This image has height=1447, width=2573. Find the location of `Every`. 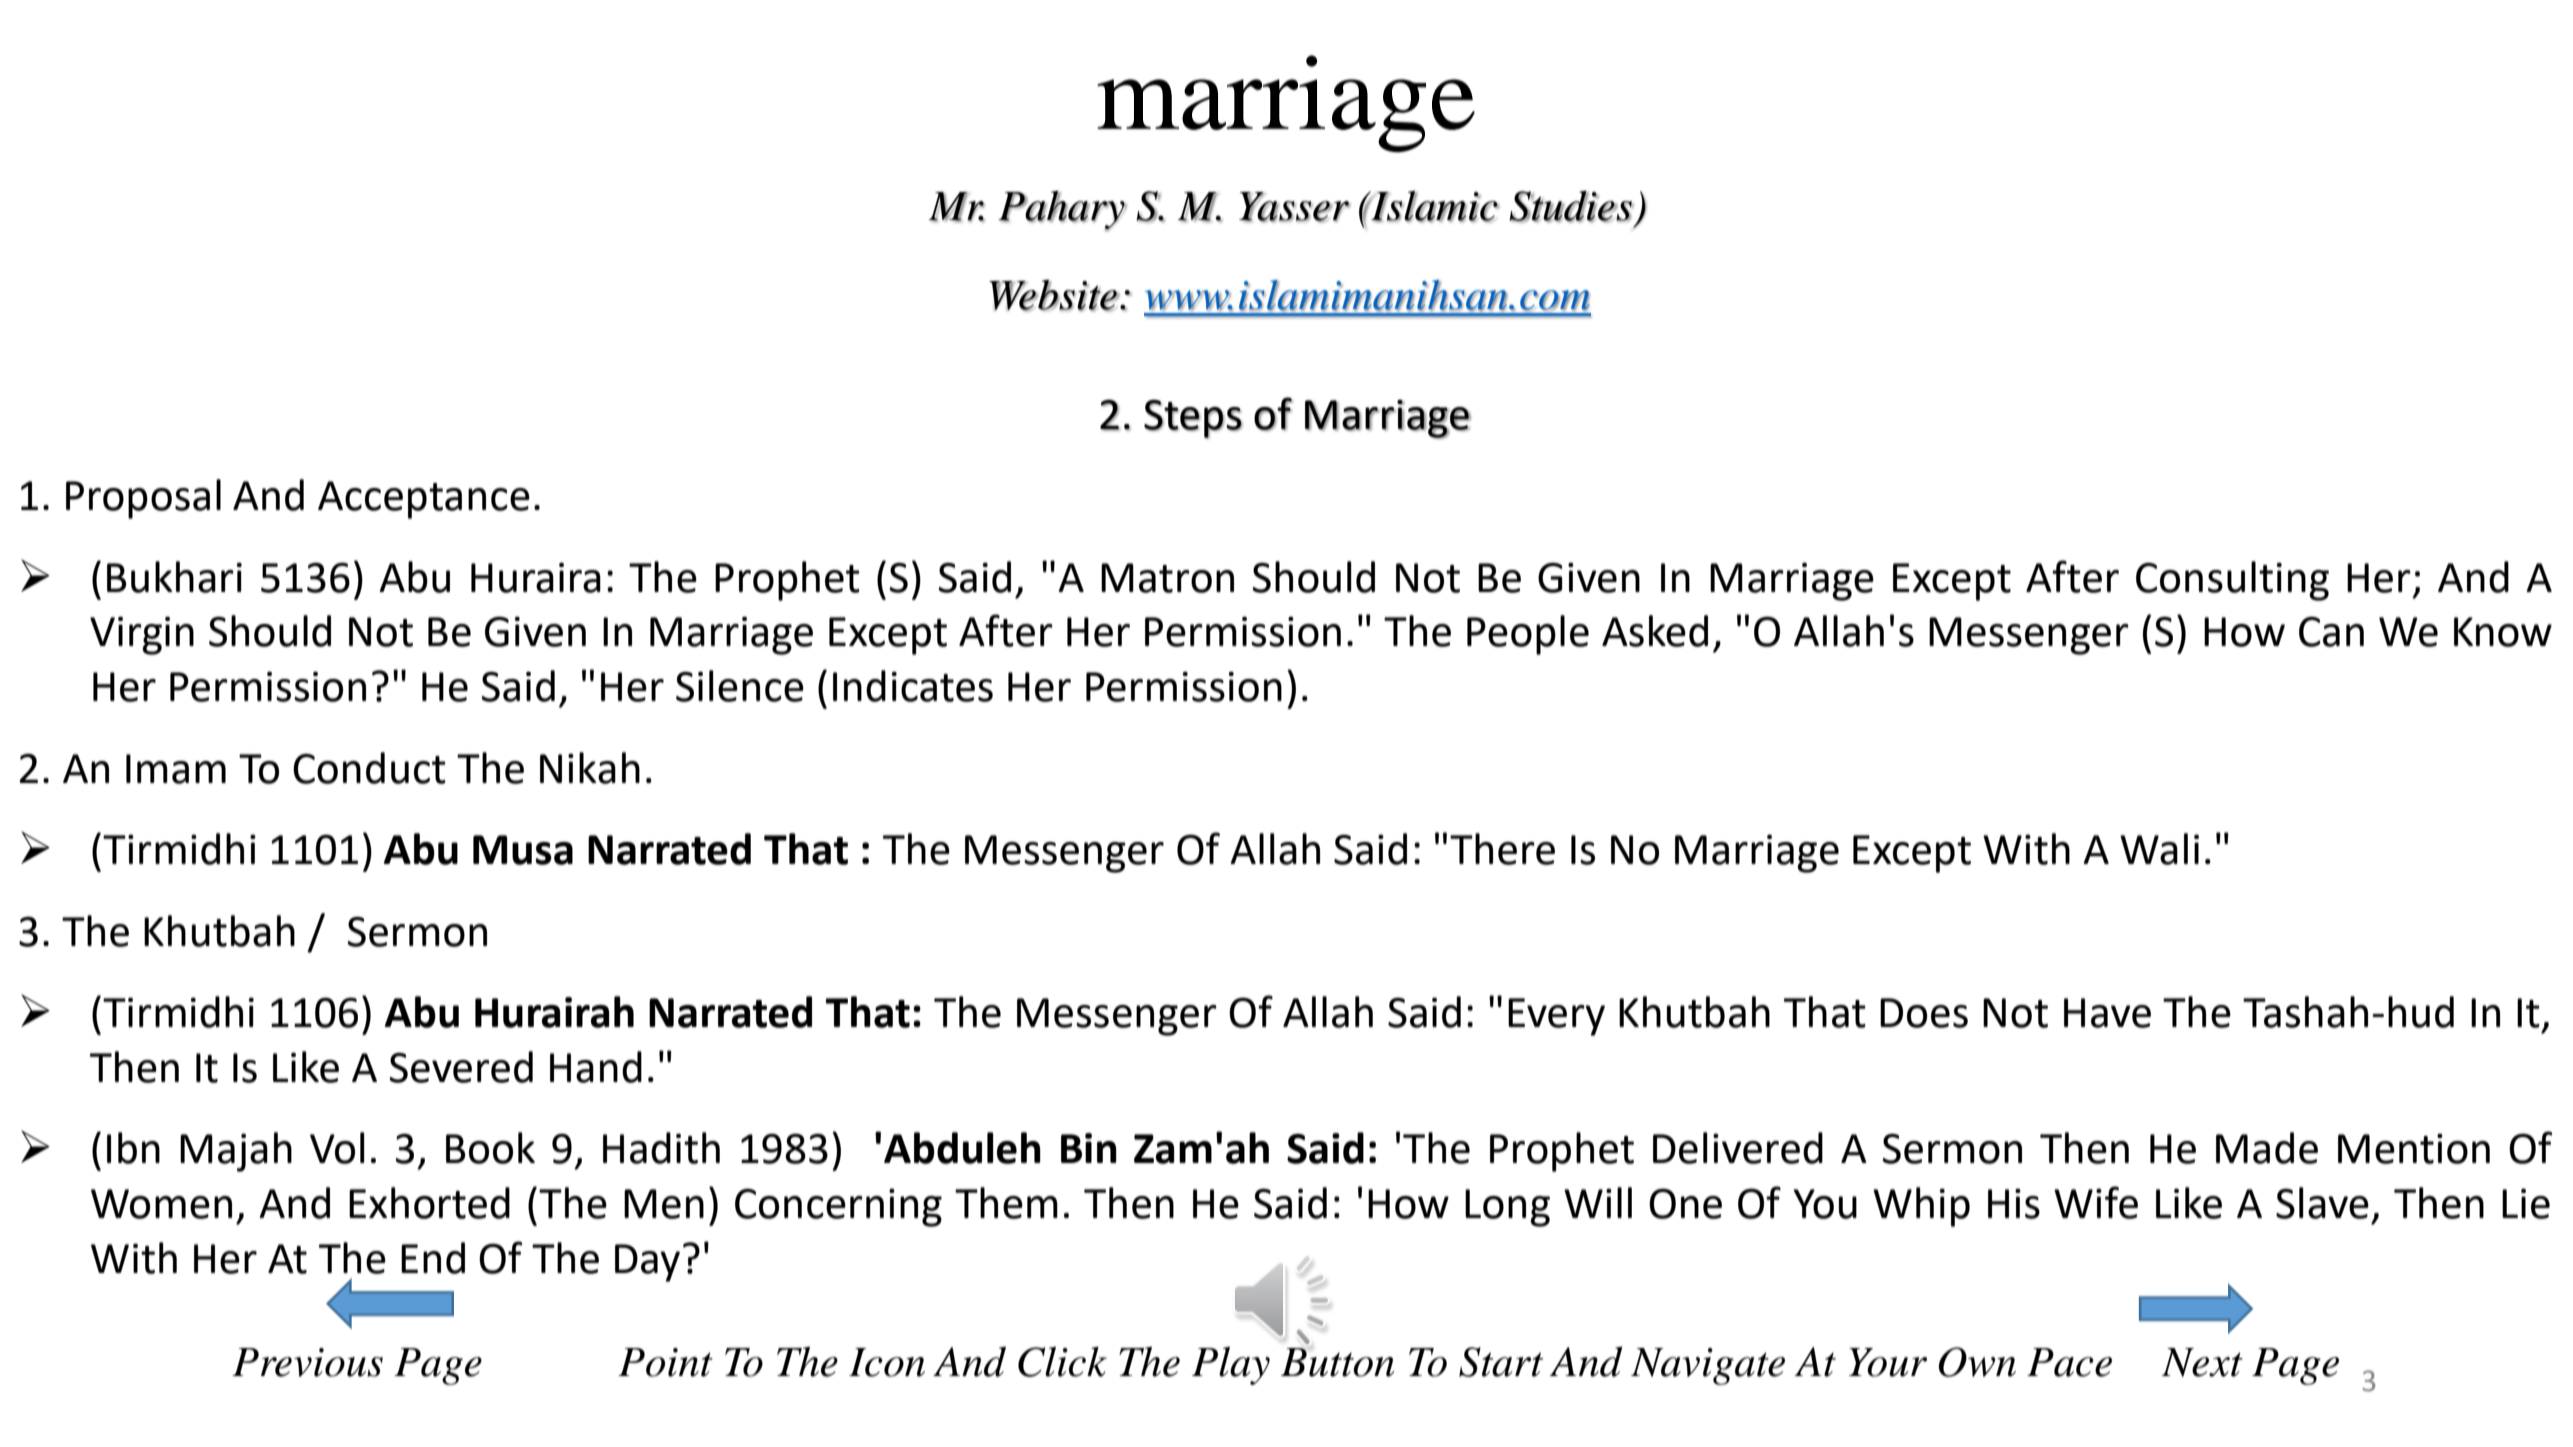

Every is located at coordinates (1556, 1017).
